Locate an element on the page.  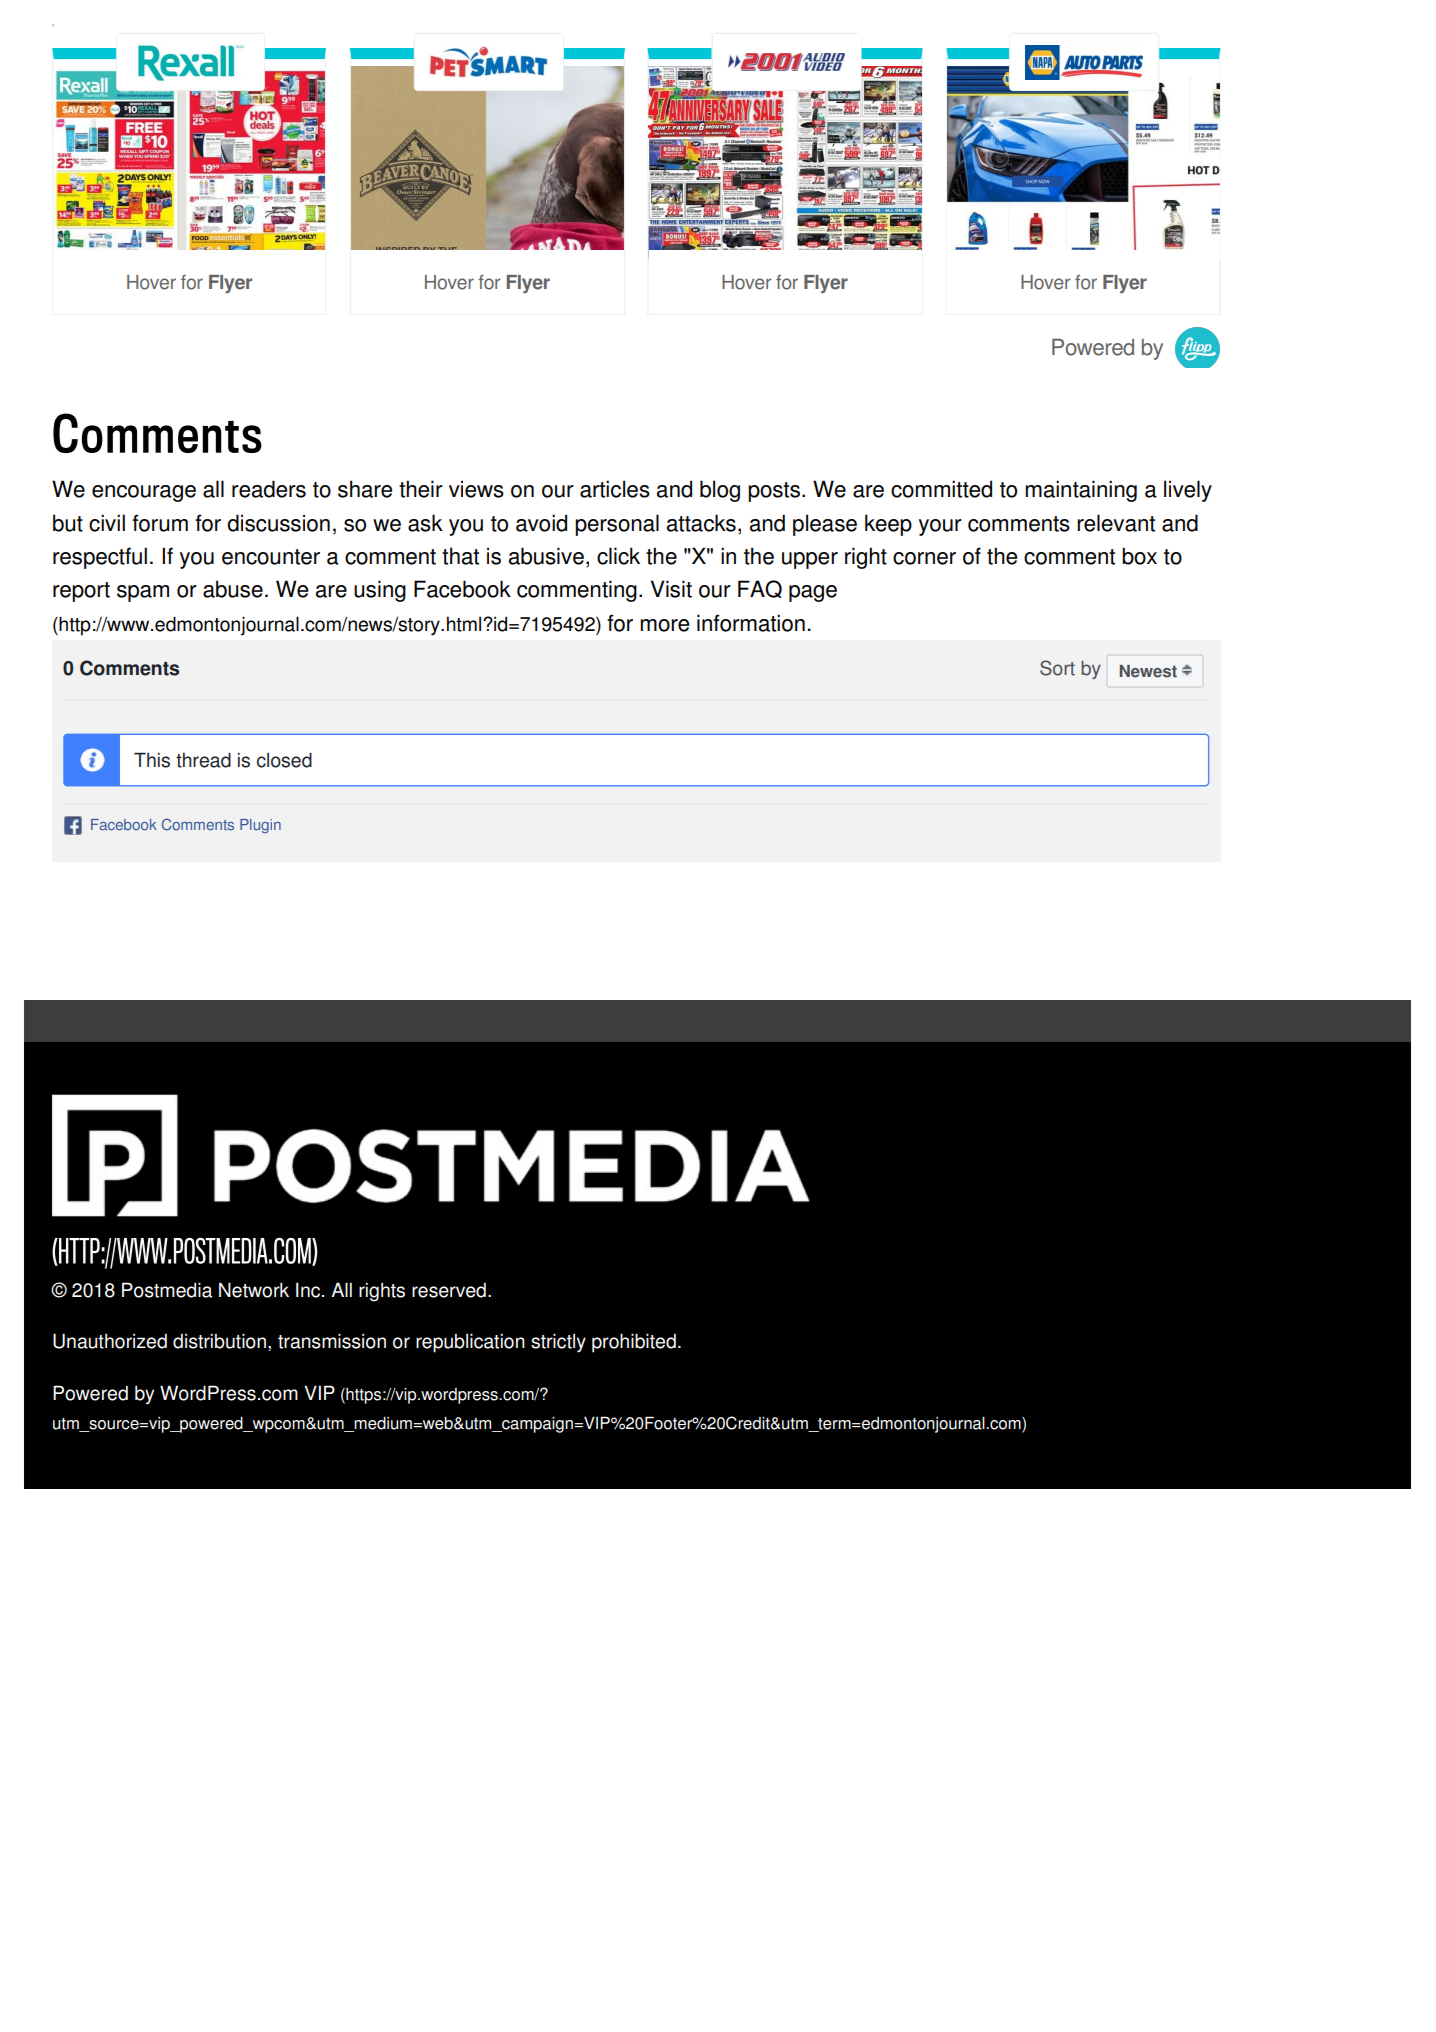
Plugin is located at coordinates (260, 826).
